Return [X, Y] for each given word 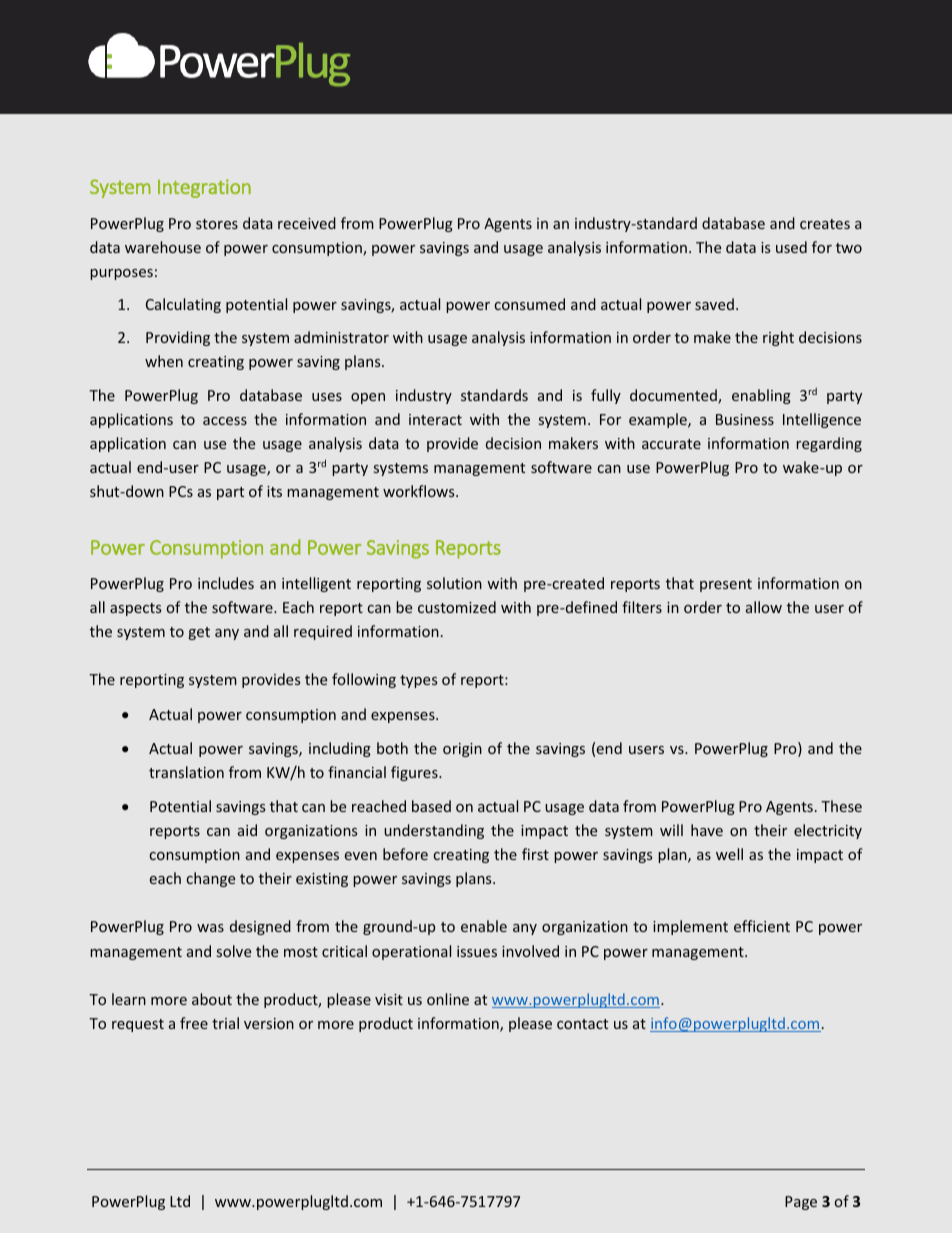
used [791, 247]
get [199, 633]
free [194, 1023]
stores [217, 224]
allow [764, 607]
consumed [529, 304]
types [418, 681]
